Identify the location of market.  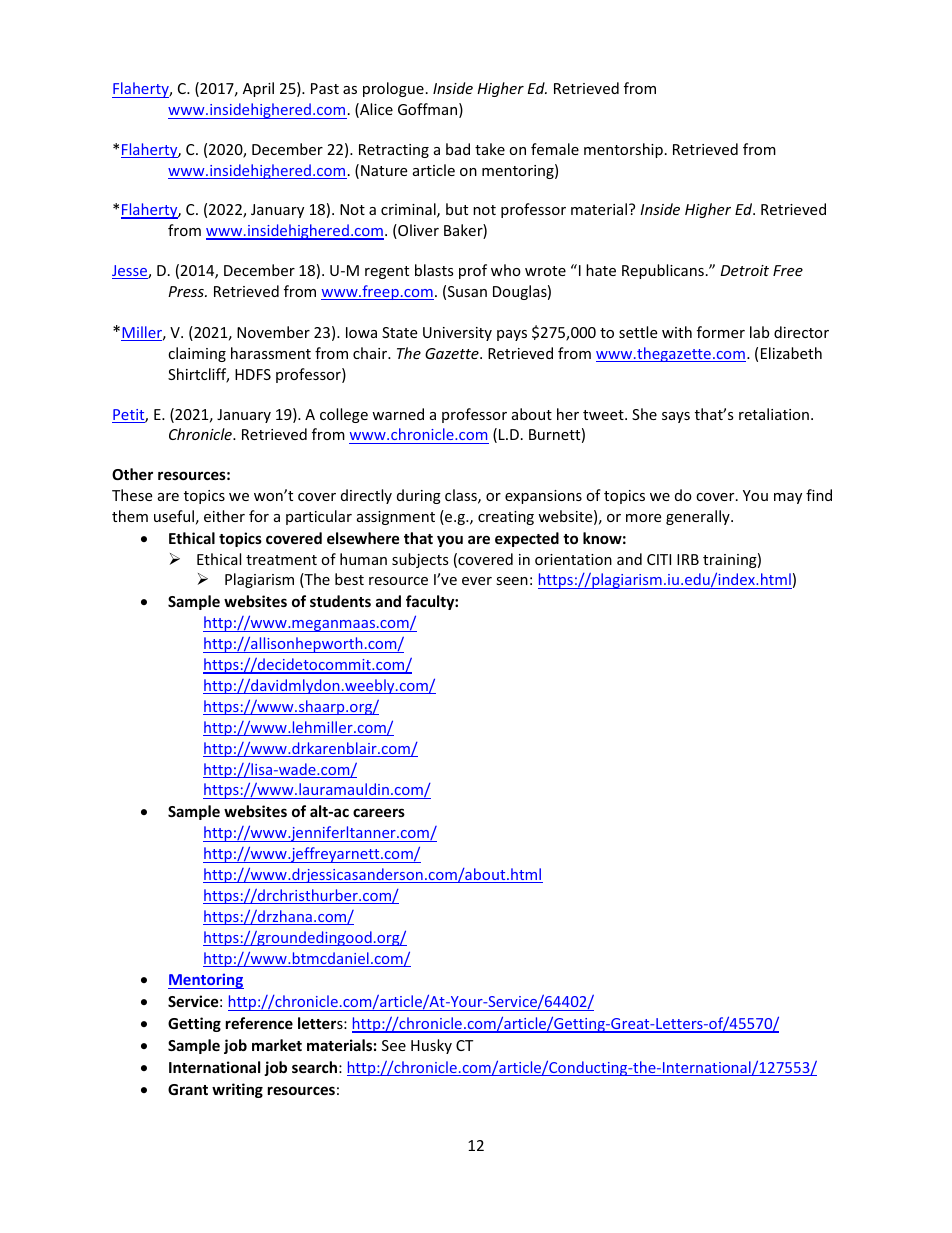
(277, 1045).
